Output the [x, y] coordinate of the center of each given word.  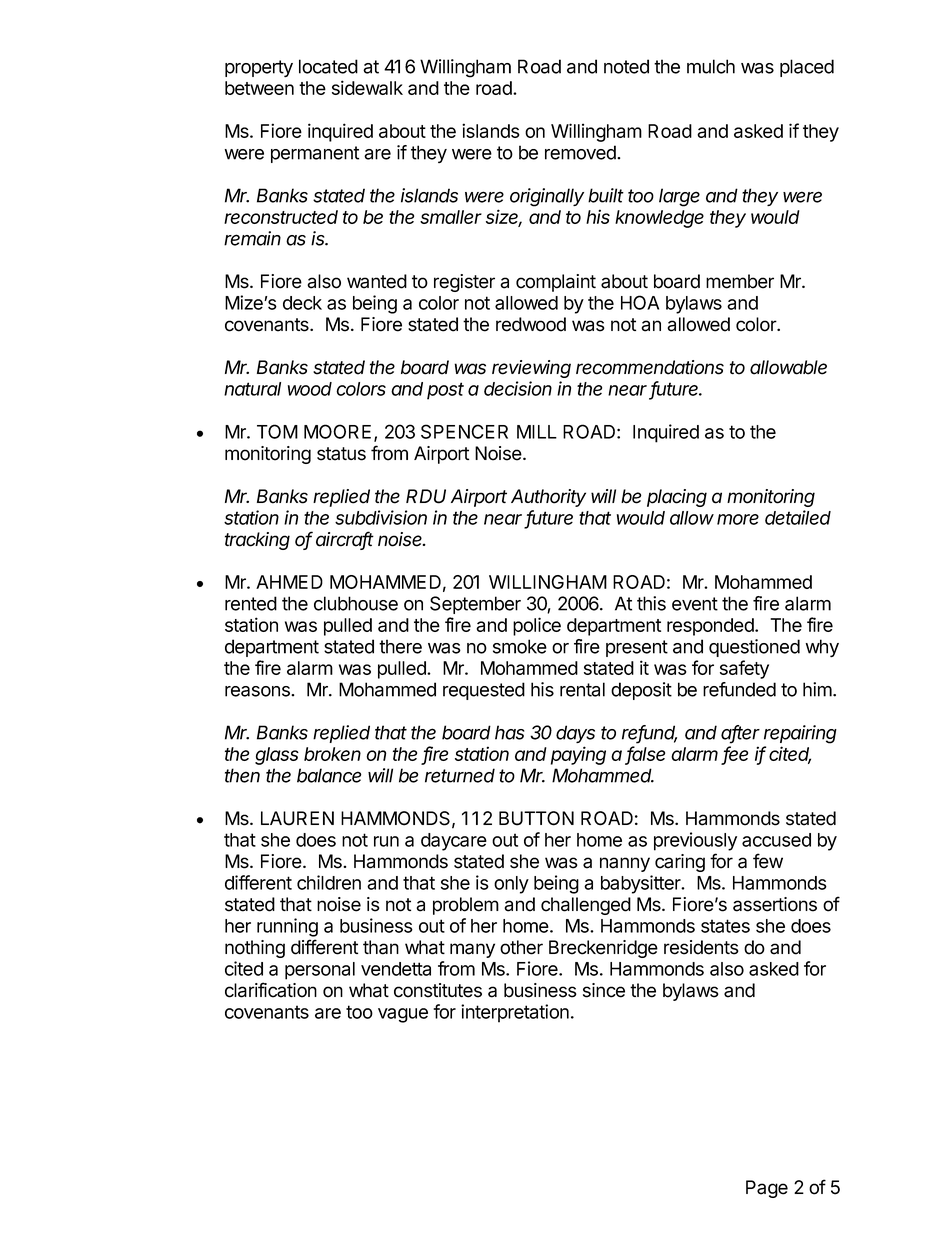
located [328, 66]
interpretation [515, 1013]
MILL [537, 432]
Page [767, 1189]
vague [403, 1015]
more [738, 519]
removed [581, 152]
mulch [711, 66]
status [341, 454]
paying [578, 755]
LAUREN [297, 818]
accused [776, 840]
